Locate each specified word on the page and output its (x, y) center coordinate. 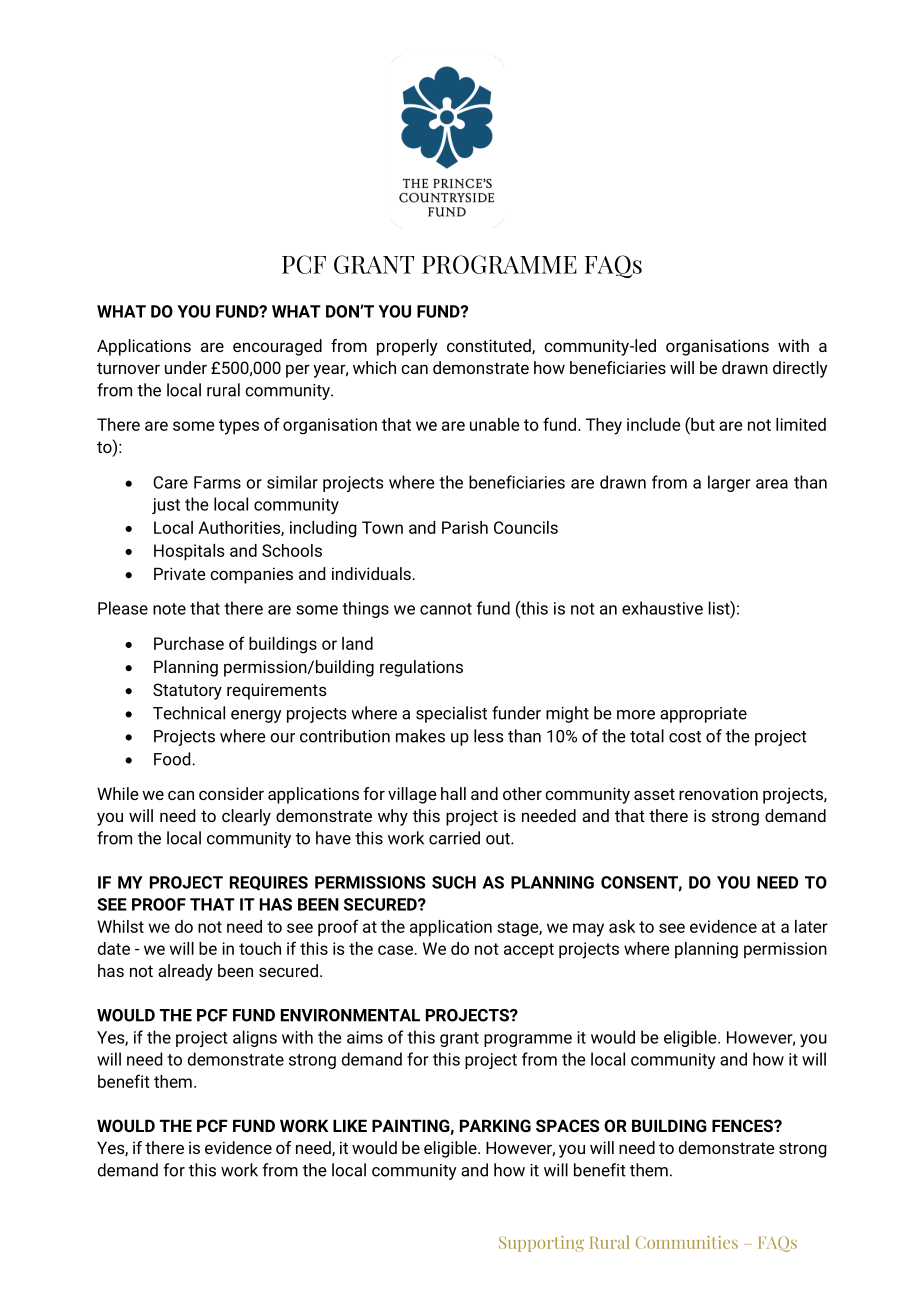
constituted (490, 346)
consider (231, 793)
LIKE (350, 1125)
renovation (718, 793)
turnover (128, 368)
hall (453, 793)
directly (800, 369)
